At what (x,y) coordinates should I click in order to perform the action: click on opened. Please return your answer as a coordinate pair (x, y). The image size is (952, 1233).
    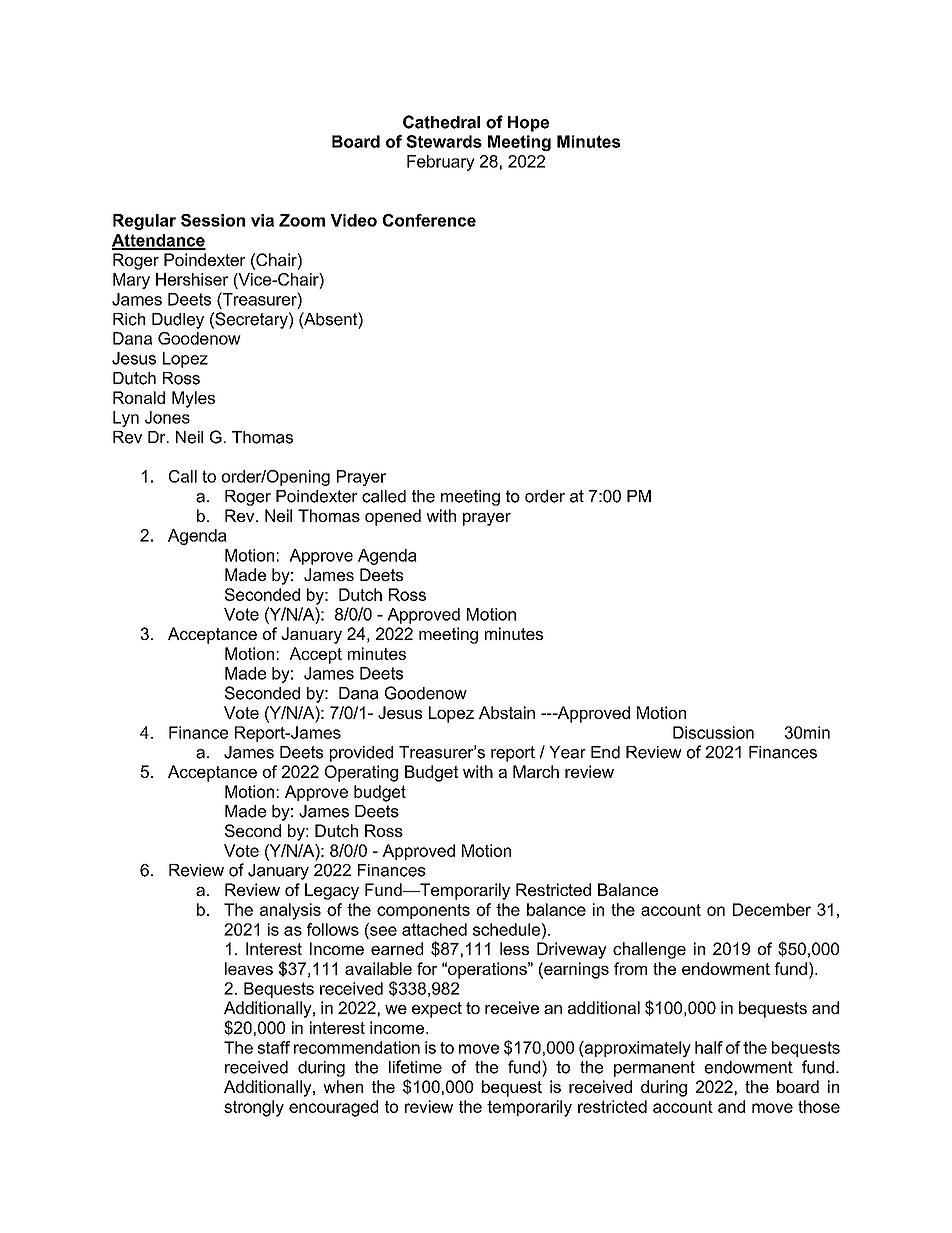
    Looking at the image, I should click on (393, 517).
